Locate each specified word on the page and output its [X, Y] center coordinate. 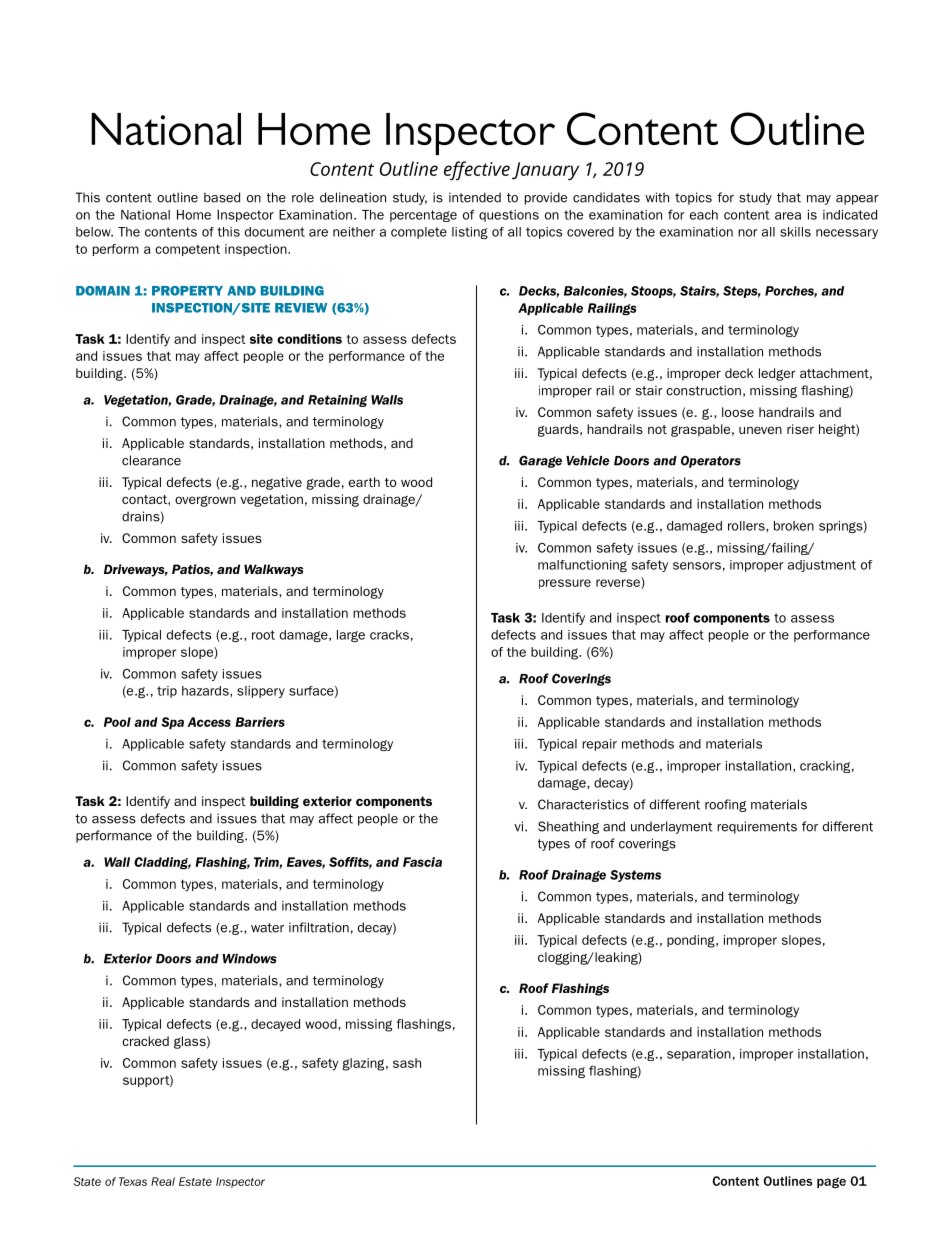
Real [163, 1181]
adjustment [822, 566]
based [222, 197]
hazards [206, 691]
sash [407, 1063]
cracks [389, 635]
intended [475, 197]
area [788, 216]
